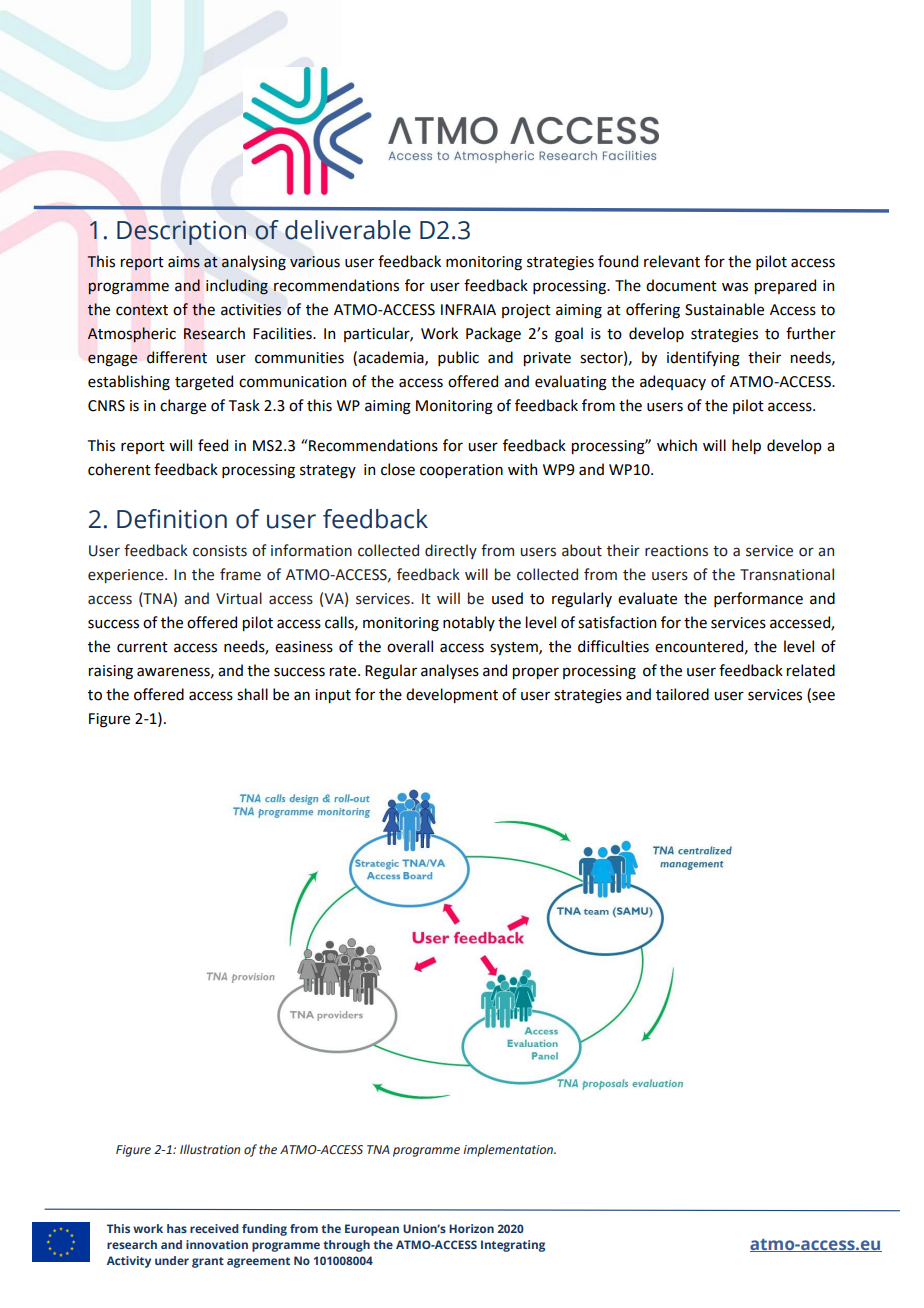 The height and width of the page is (1308, 924). What do you see at coordinates (184, 262) in the page?
I see `aims` at bounding box center [184, 262].
